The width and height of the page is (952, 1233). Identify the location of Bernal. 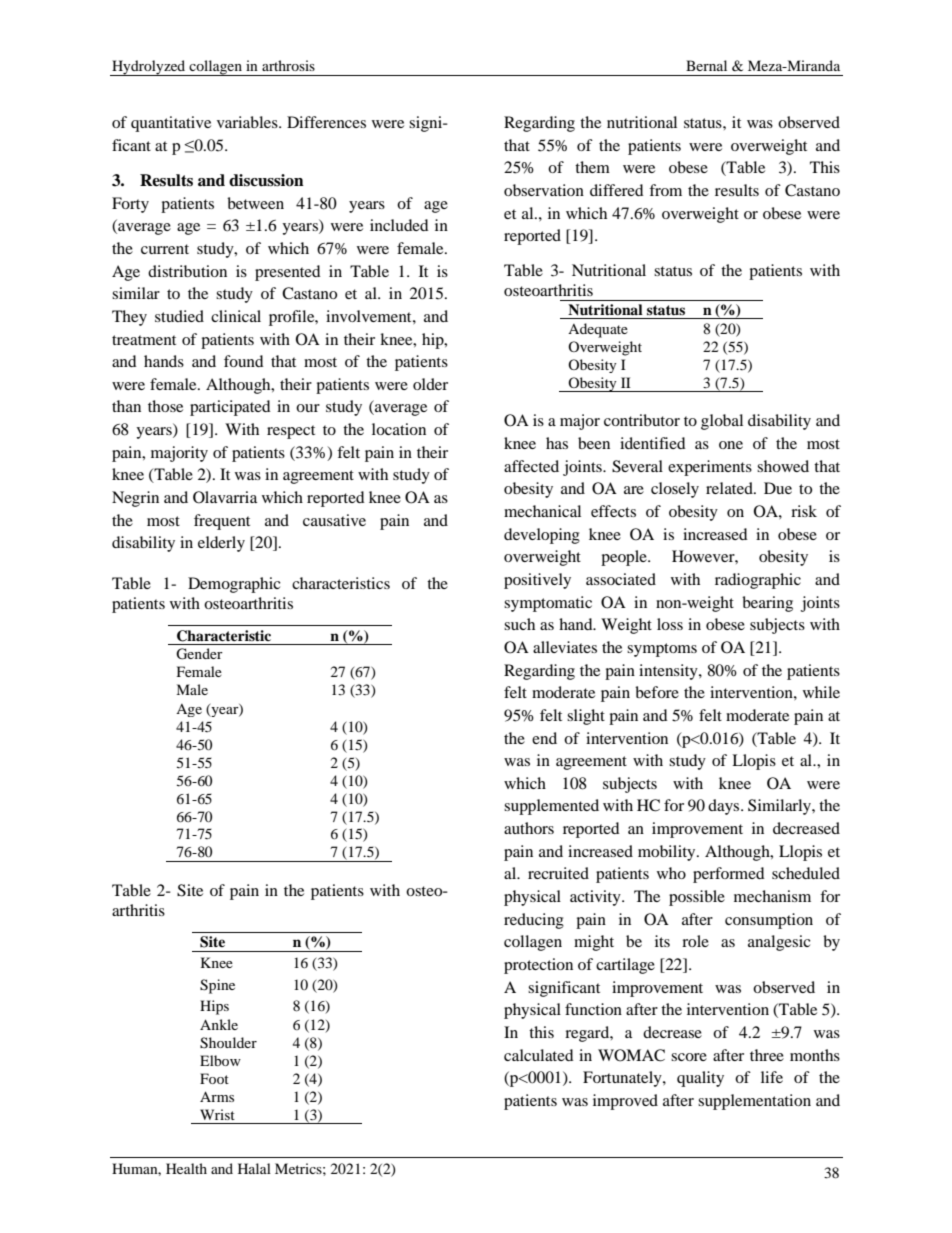
(706, 65).
